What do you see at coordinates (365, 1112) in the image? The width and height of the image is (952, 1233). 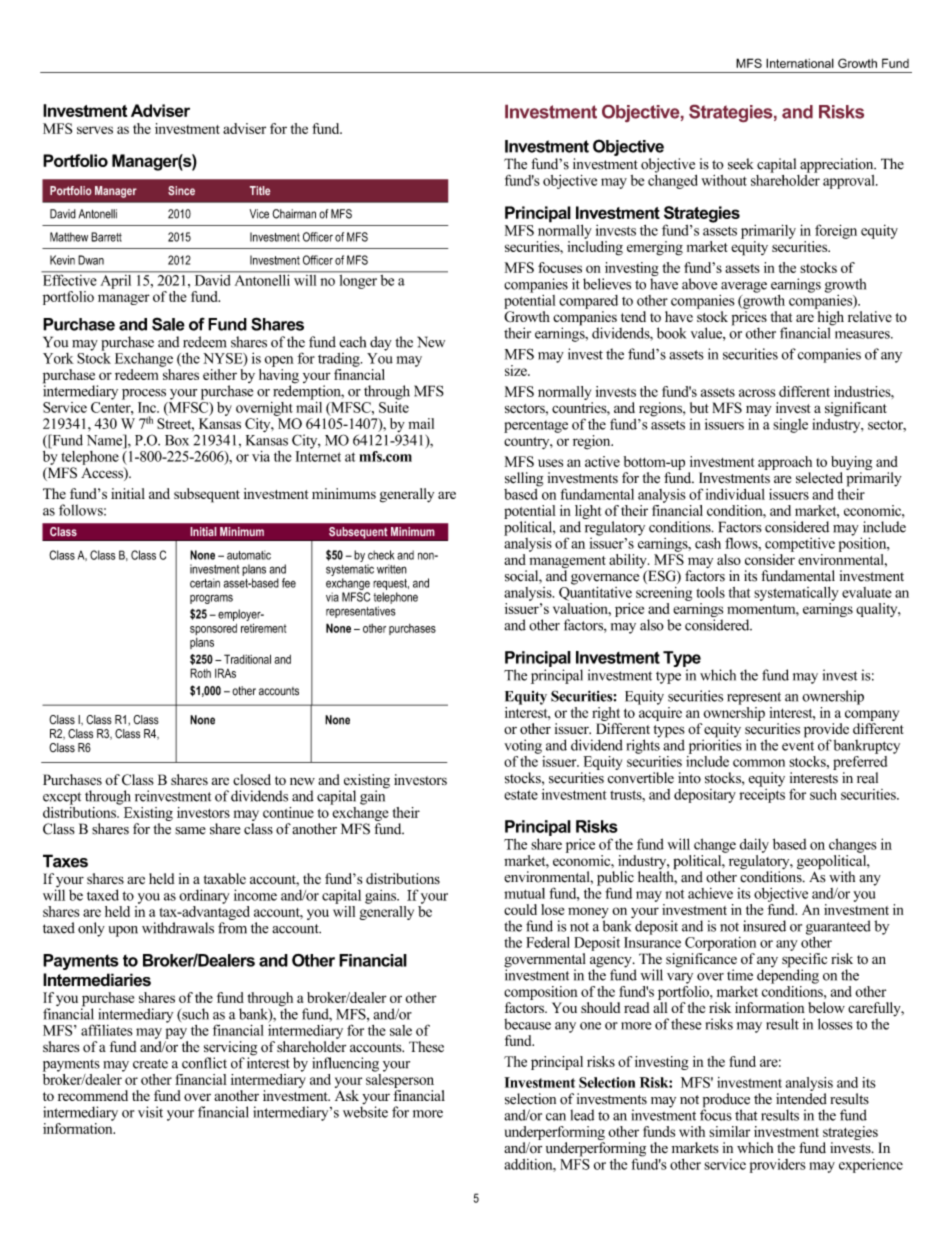 I see `website` at bounding box center [365, 1112].
